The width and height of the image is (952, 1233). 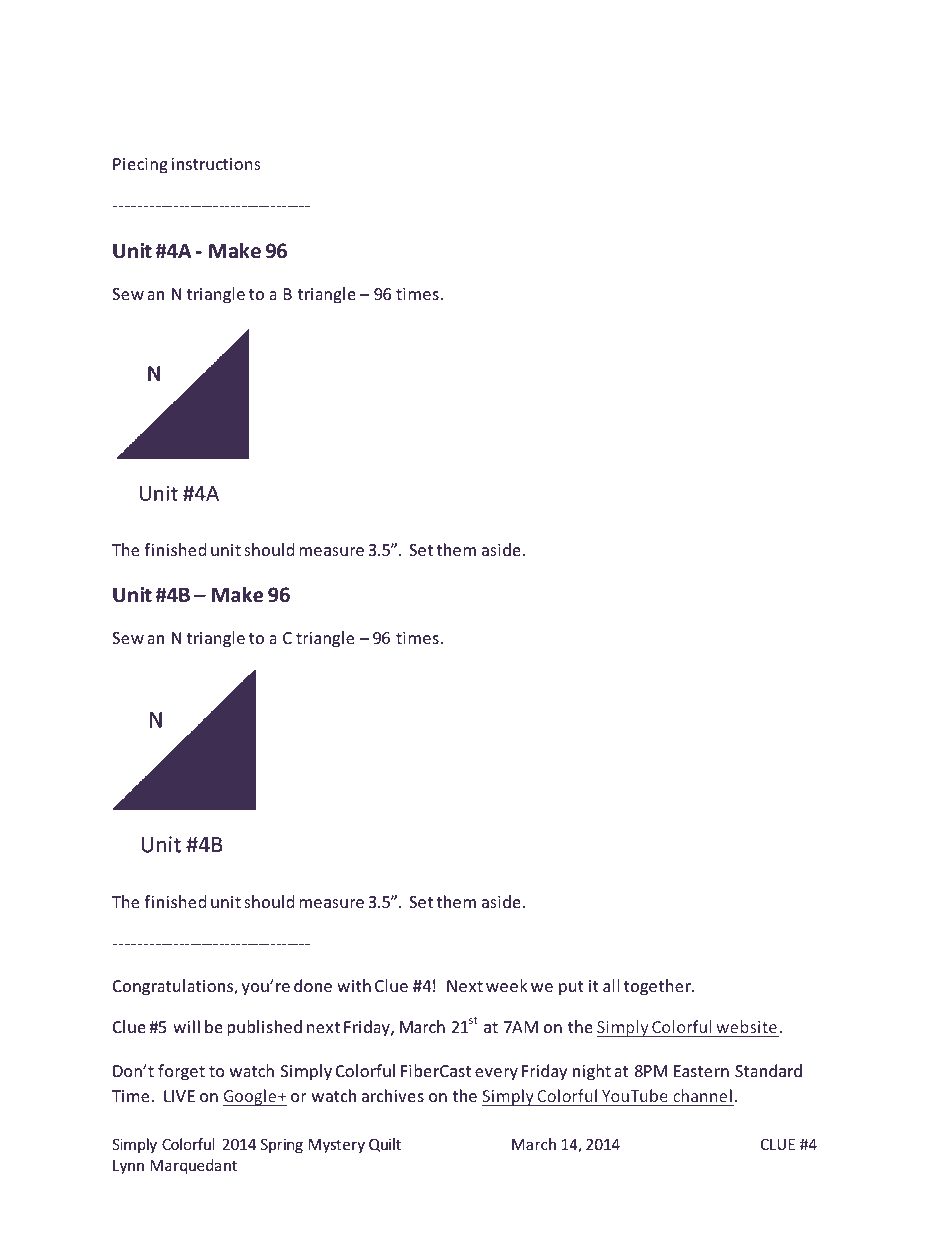 I want to click on together, so click(x=658, y=987).
